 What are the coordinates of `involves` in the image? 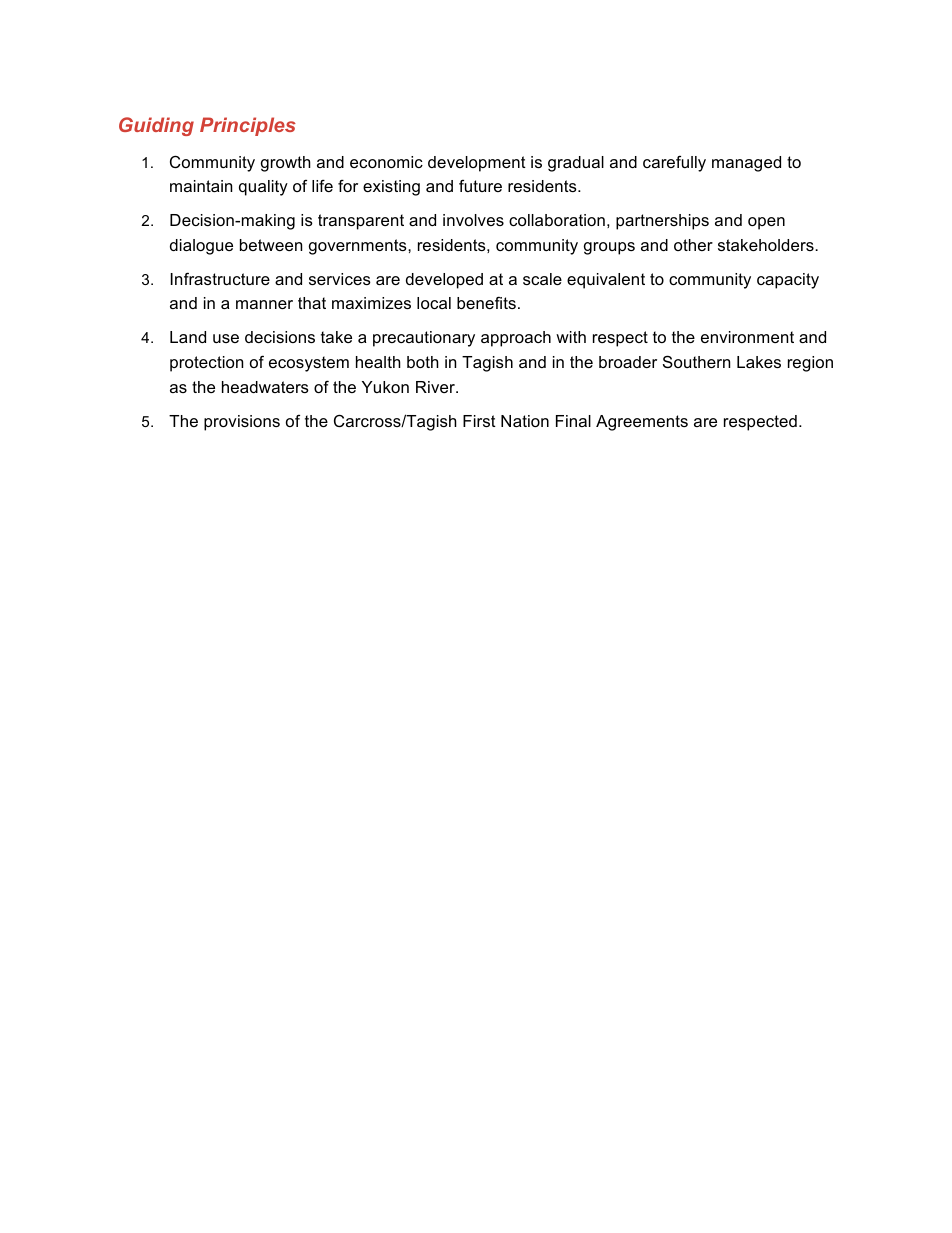 It's located at (473, 220).
